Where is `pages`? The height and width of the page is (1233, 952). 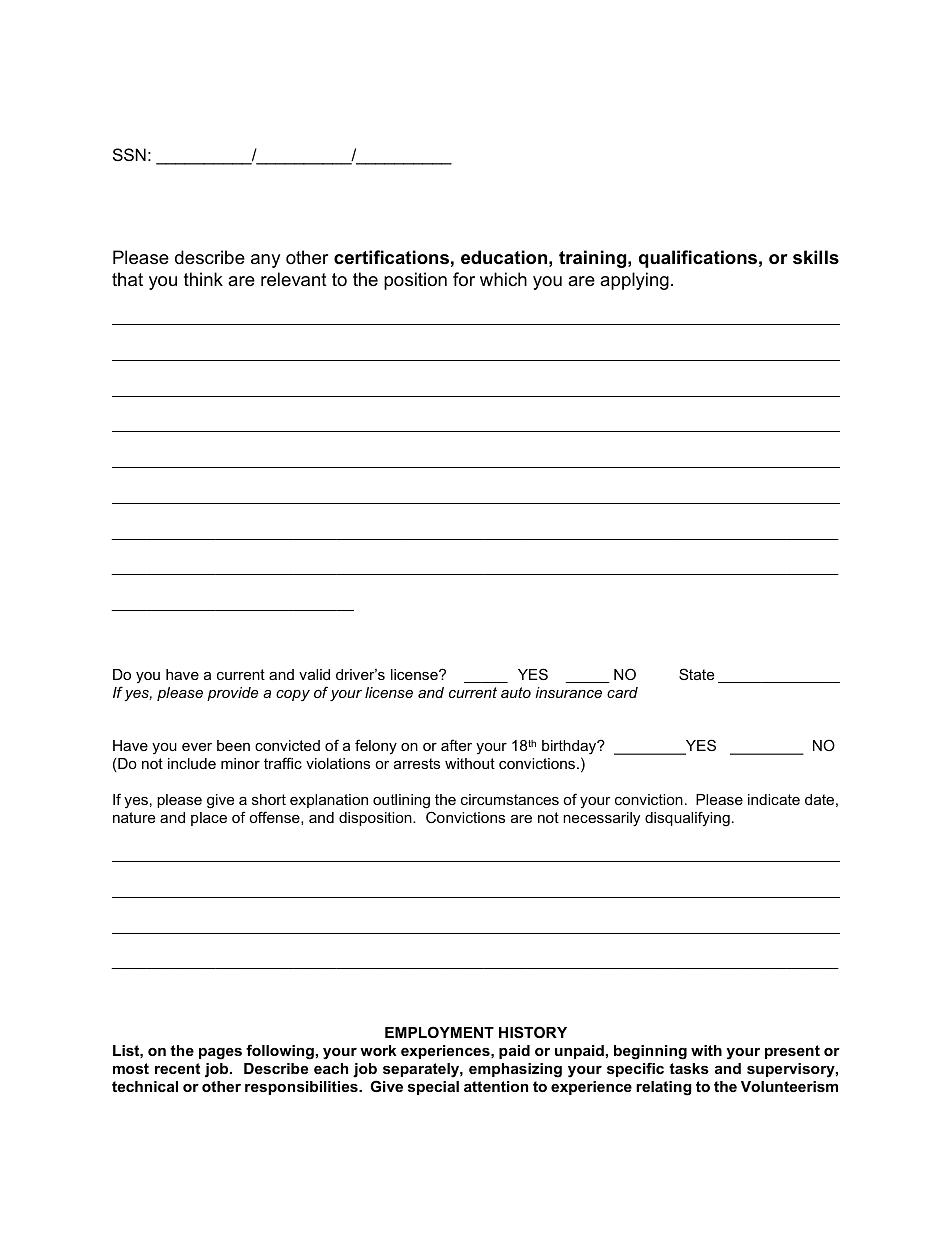
pages is located at coordinates (220, 1054).
